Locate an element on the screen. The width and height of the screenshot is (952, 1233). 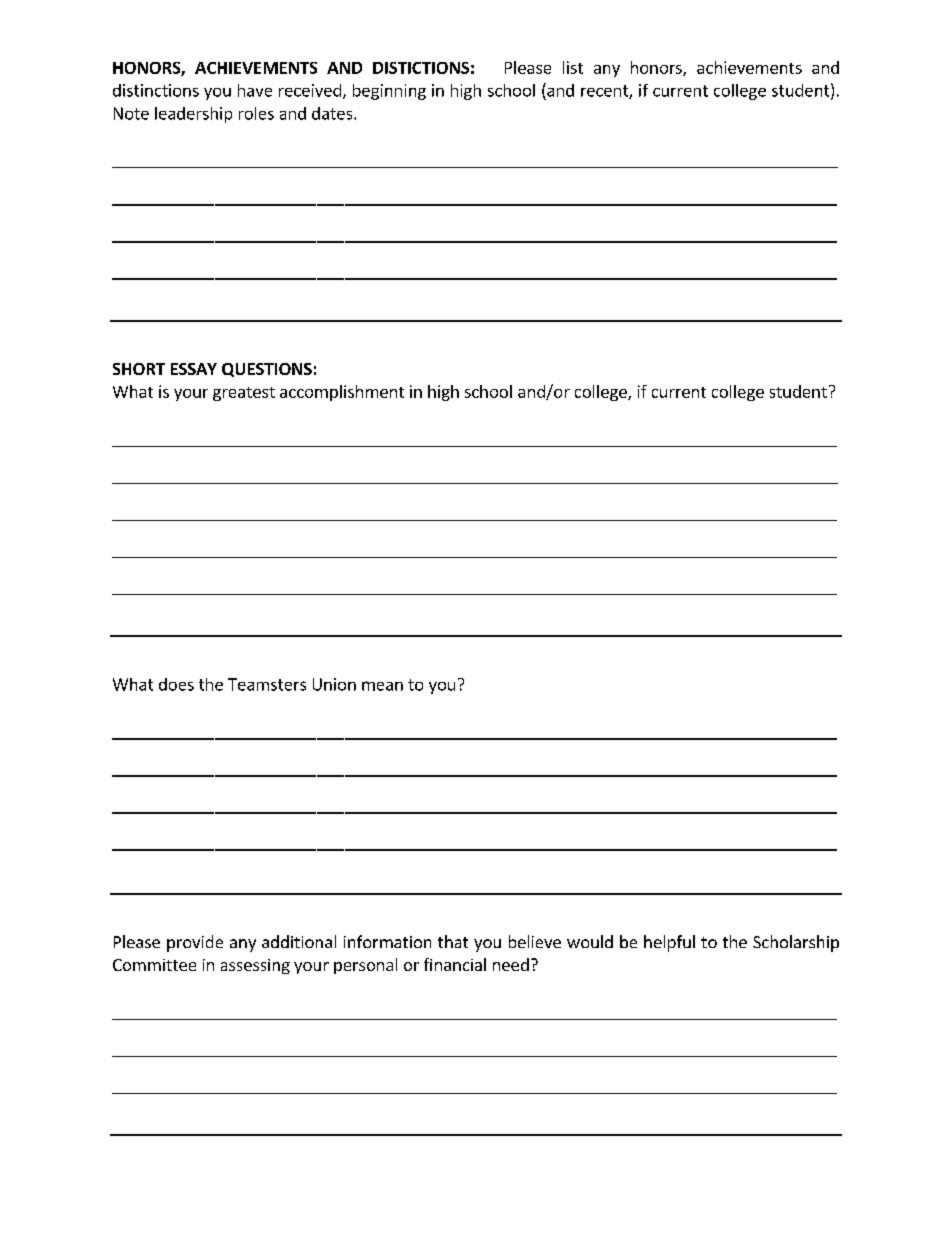
that is located at coordinates (453, 941).
